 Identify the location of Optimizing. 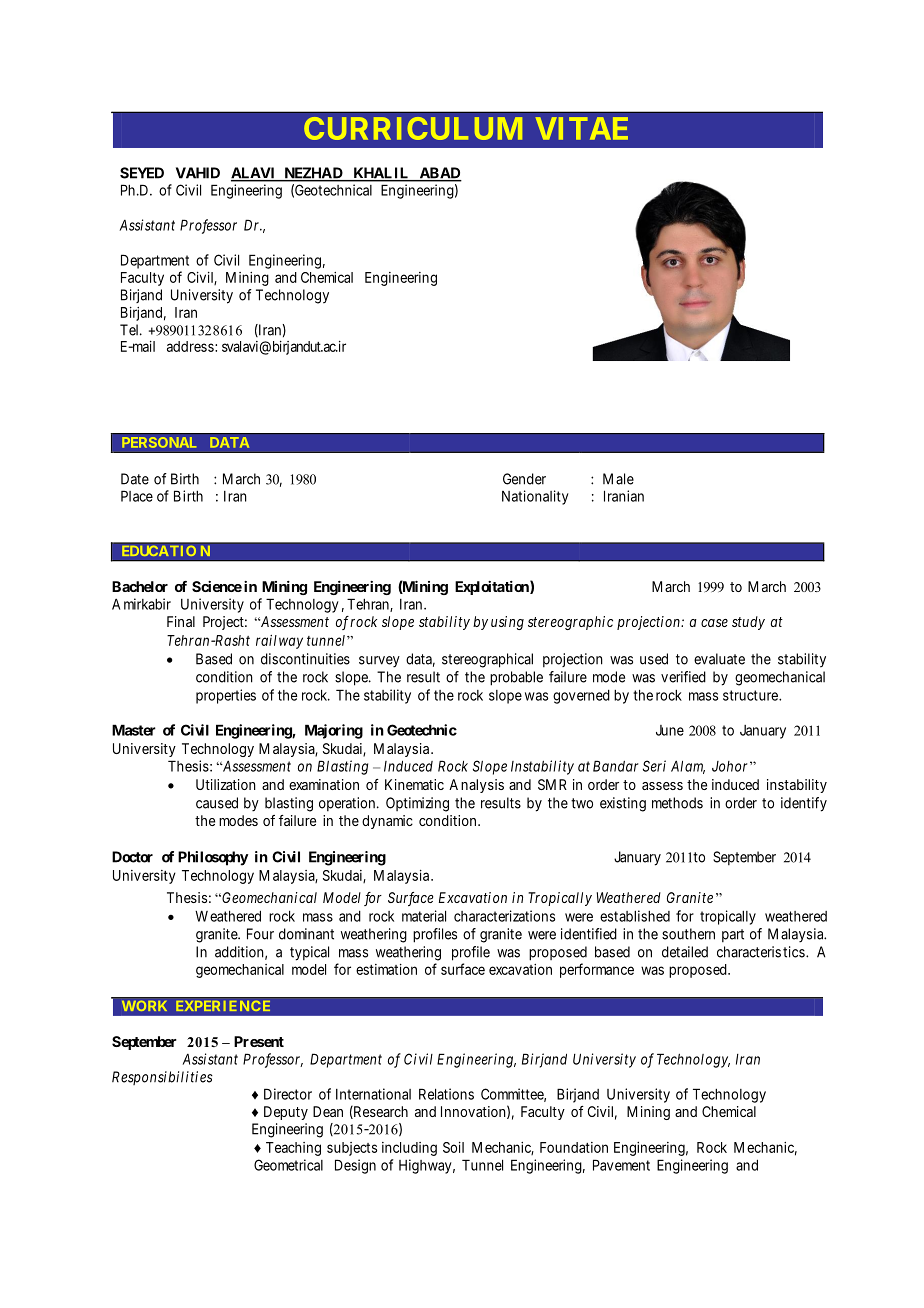
(417, 804).
